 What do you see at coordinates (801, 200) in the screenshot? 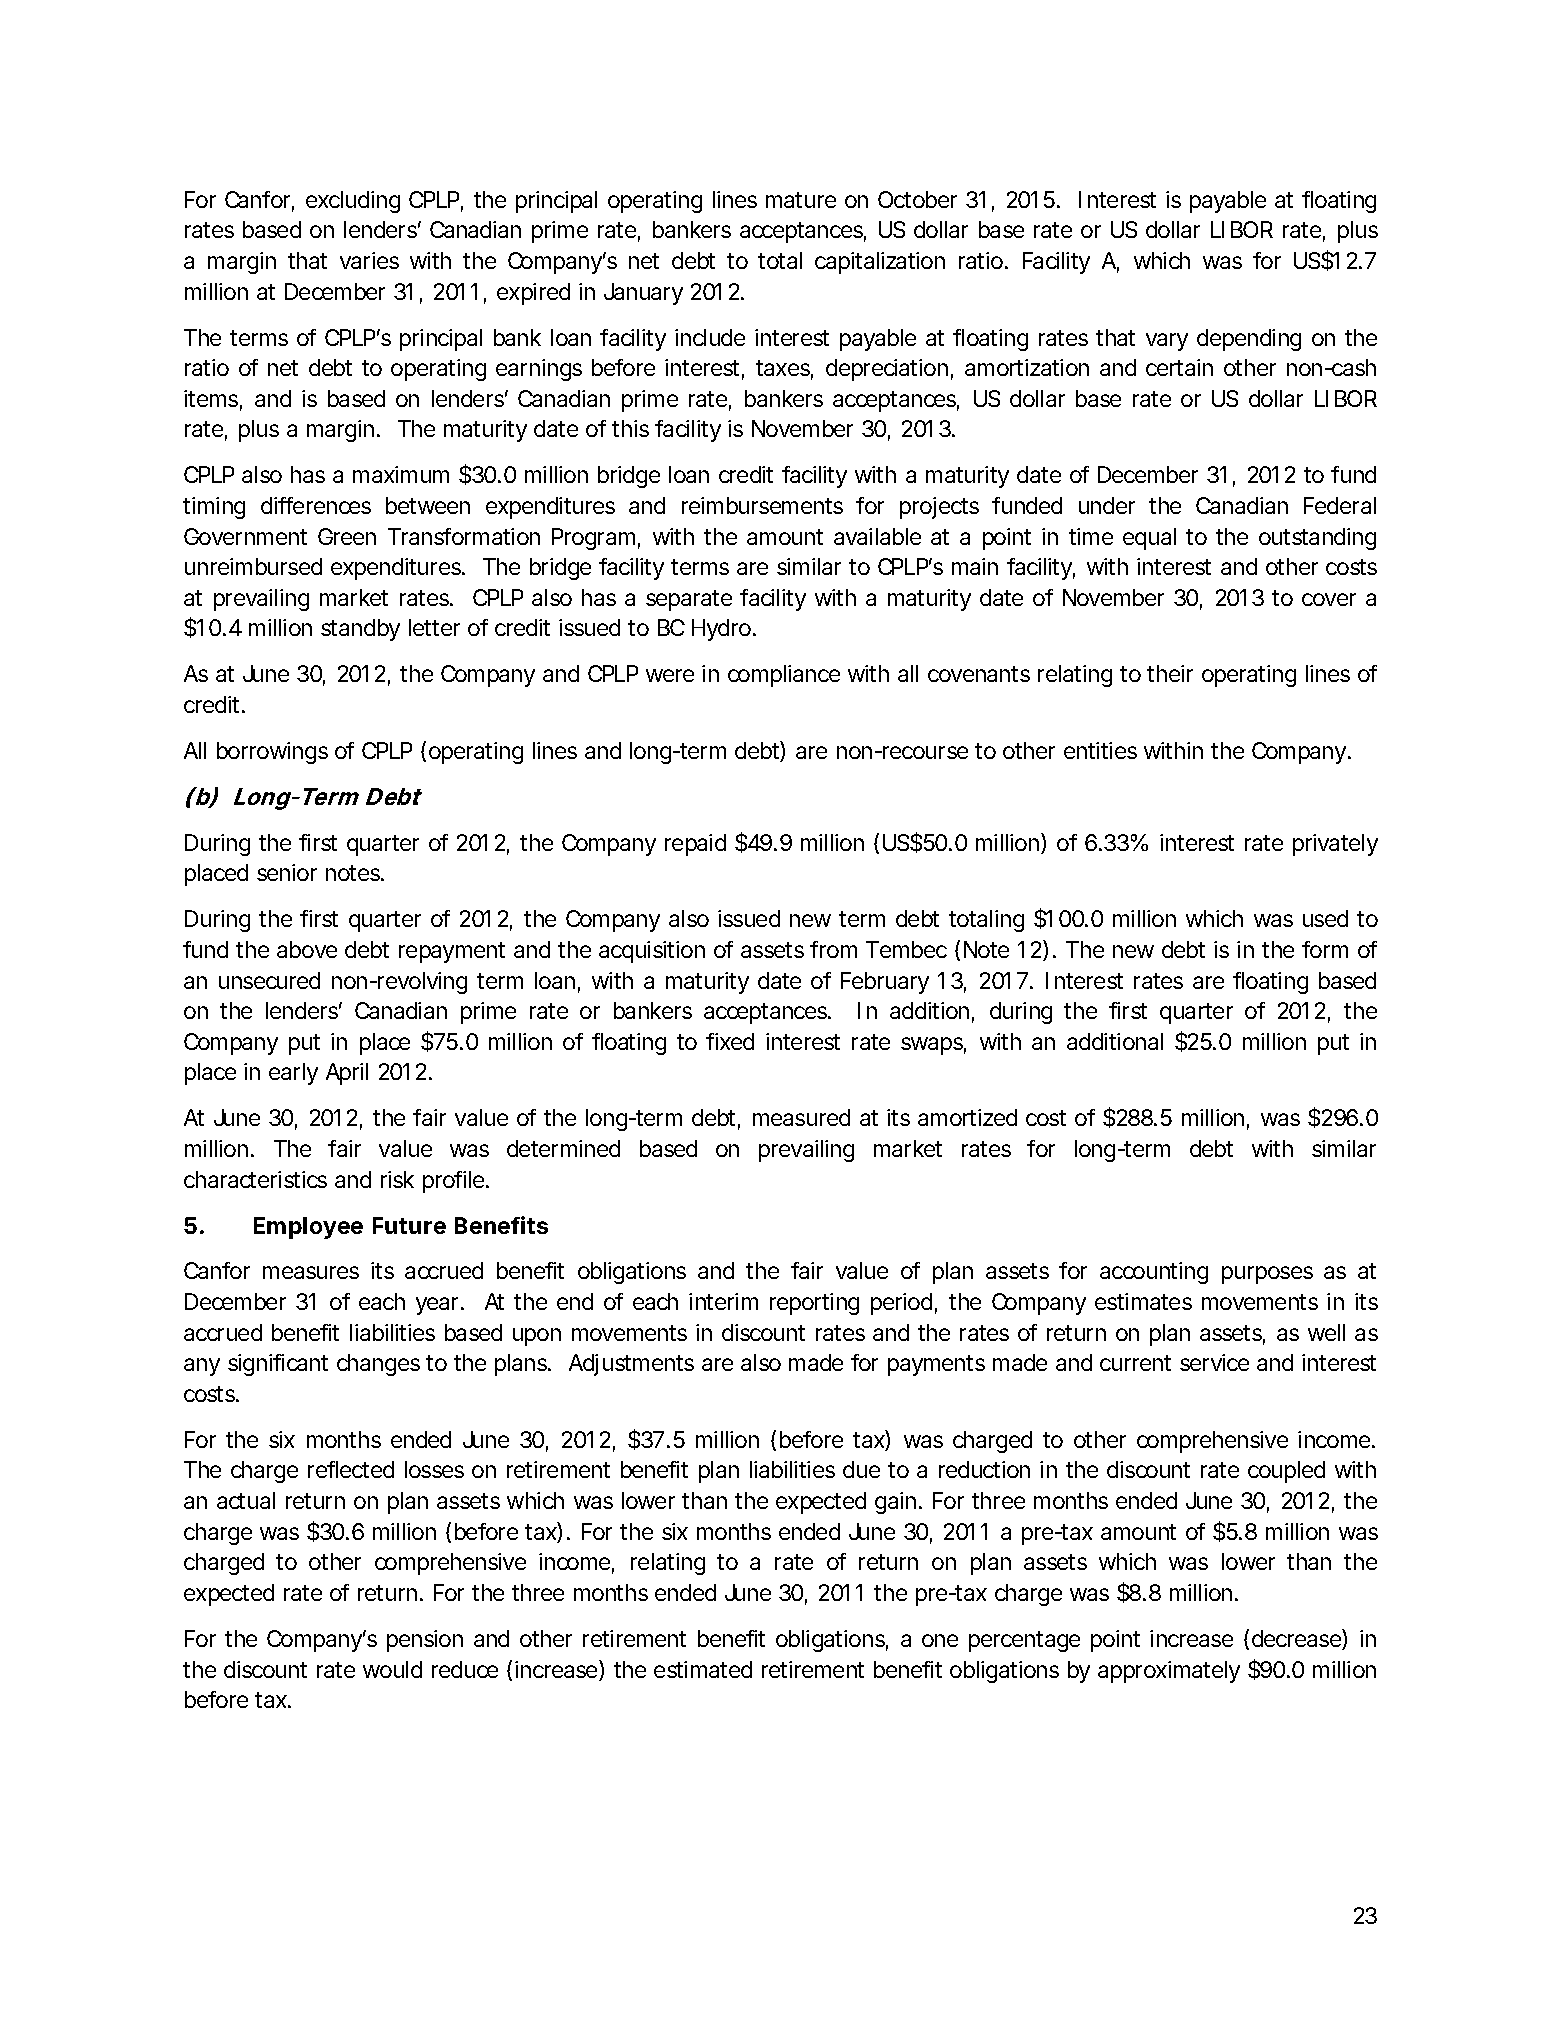
I see `mature` at bounding box center [801, 200].
